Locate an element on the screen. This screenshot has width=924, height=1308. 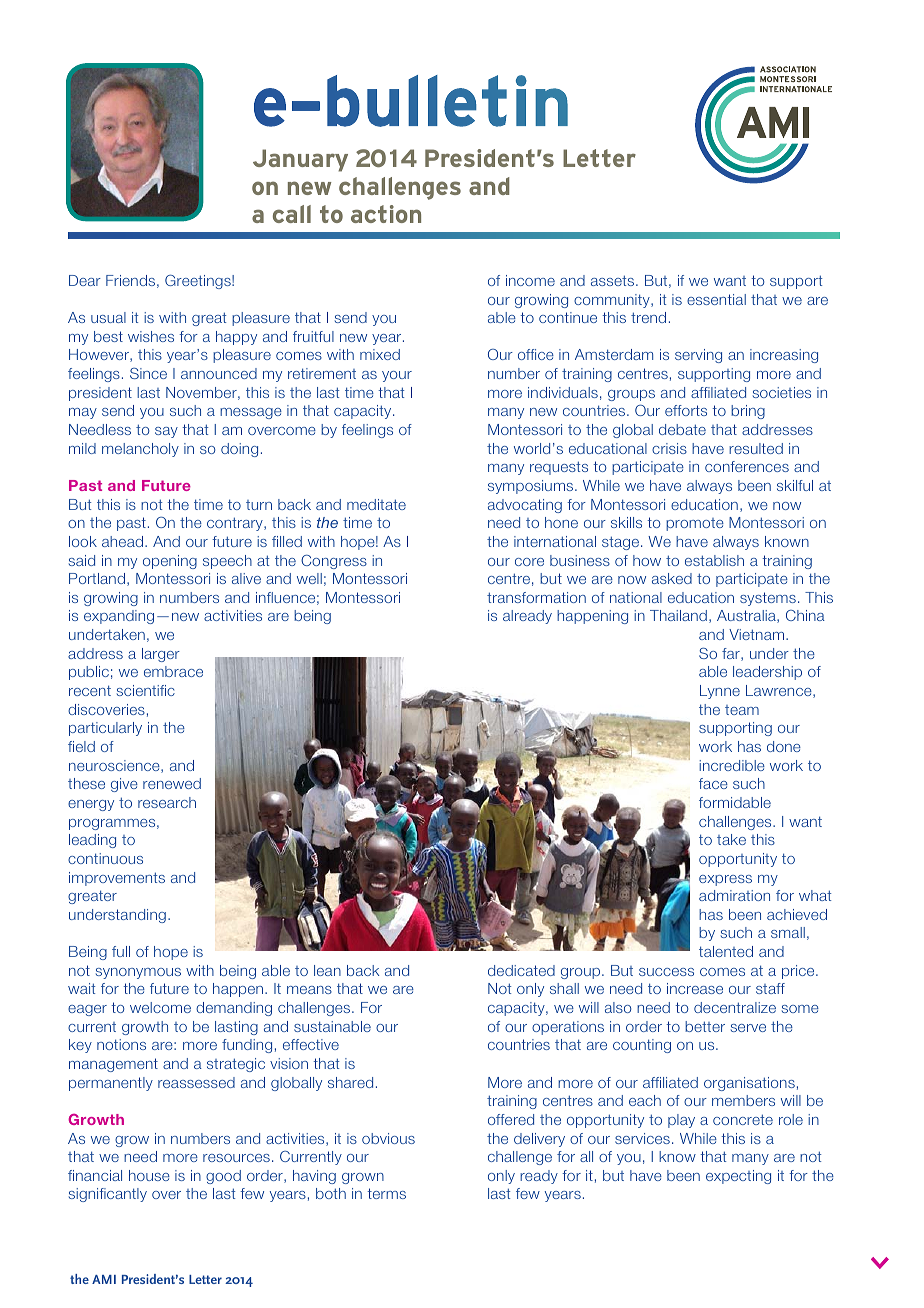
AMI is located at coordinates (104, 1279).
